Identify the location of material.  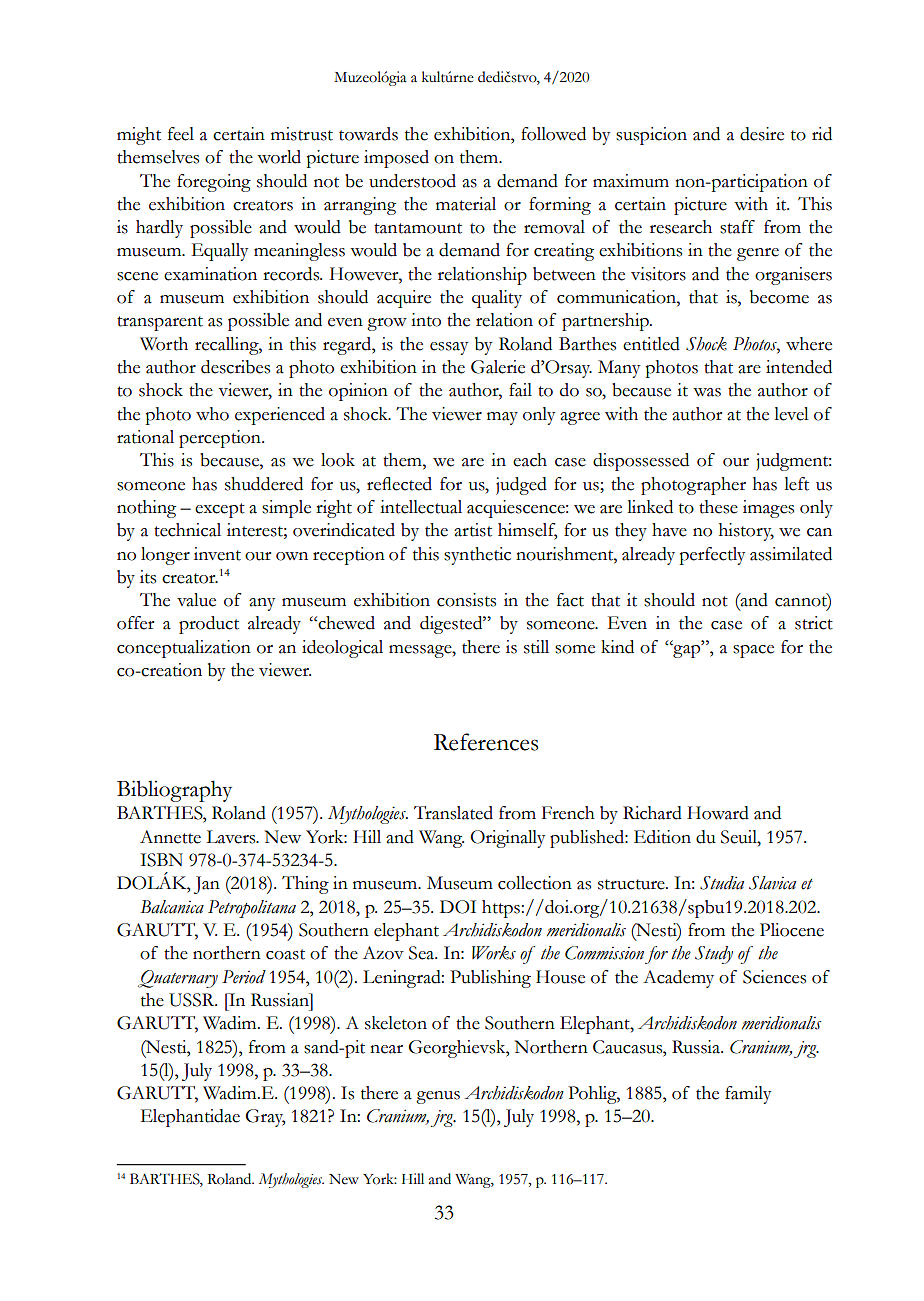
(466, 204).
